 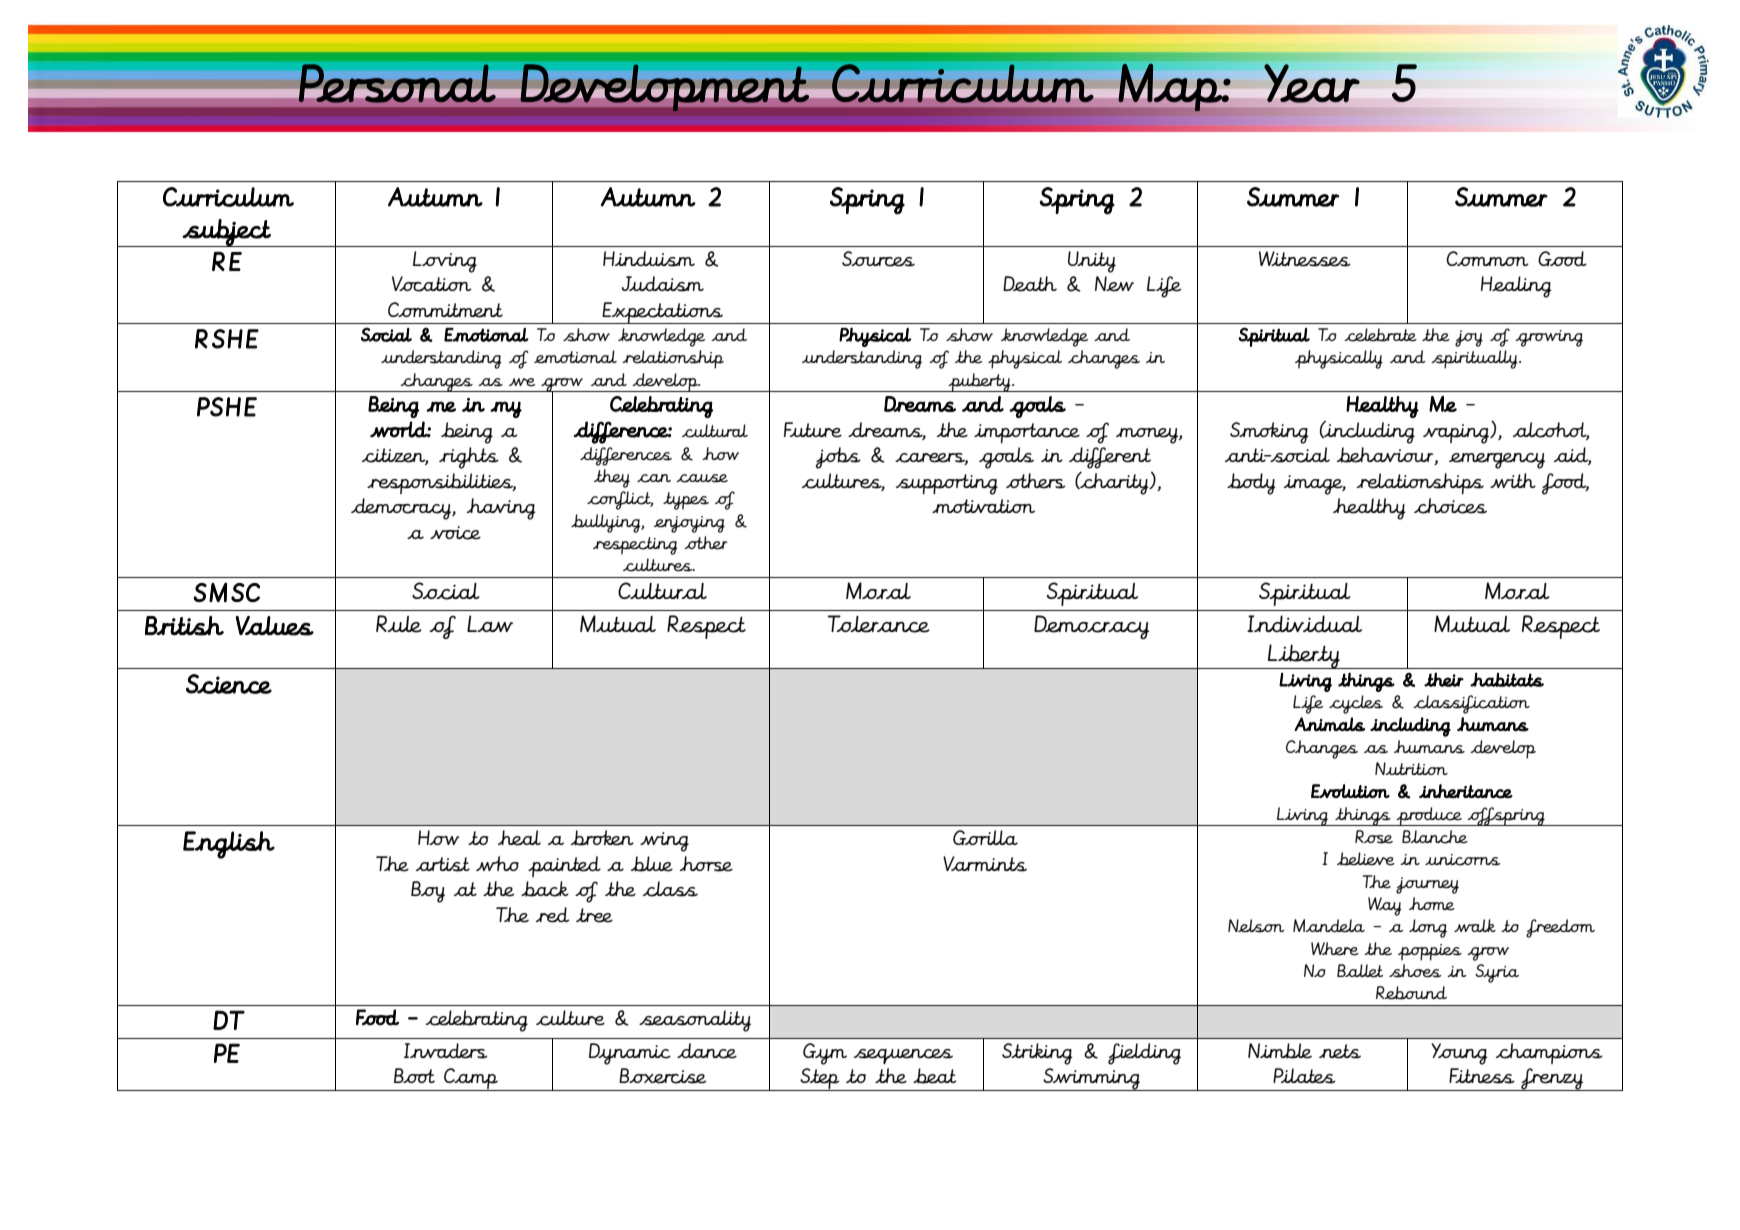 I want to click on puberty, so click(x=979, y=382).
